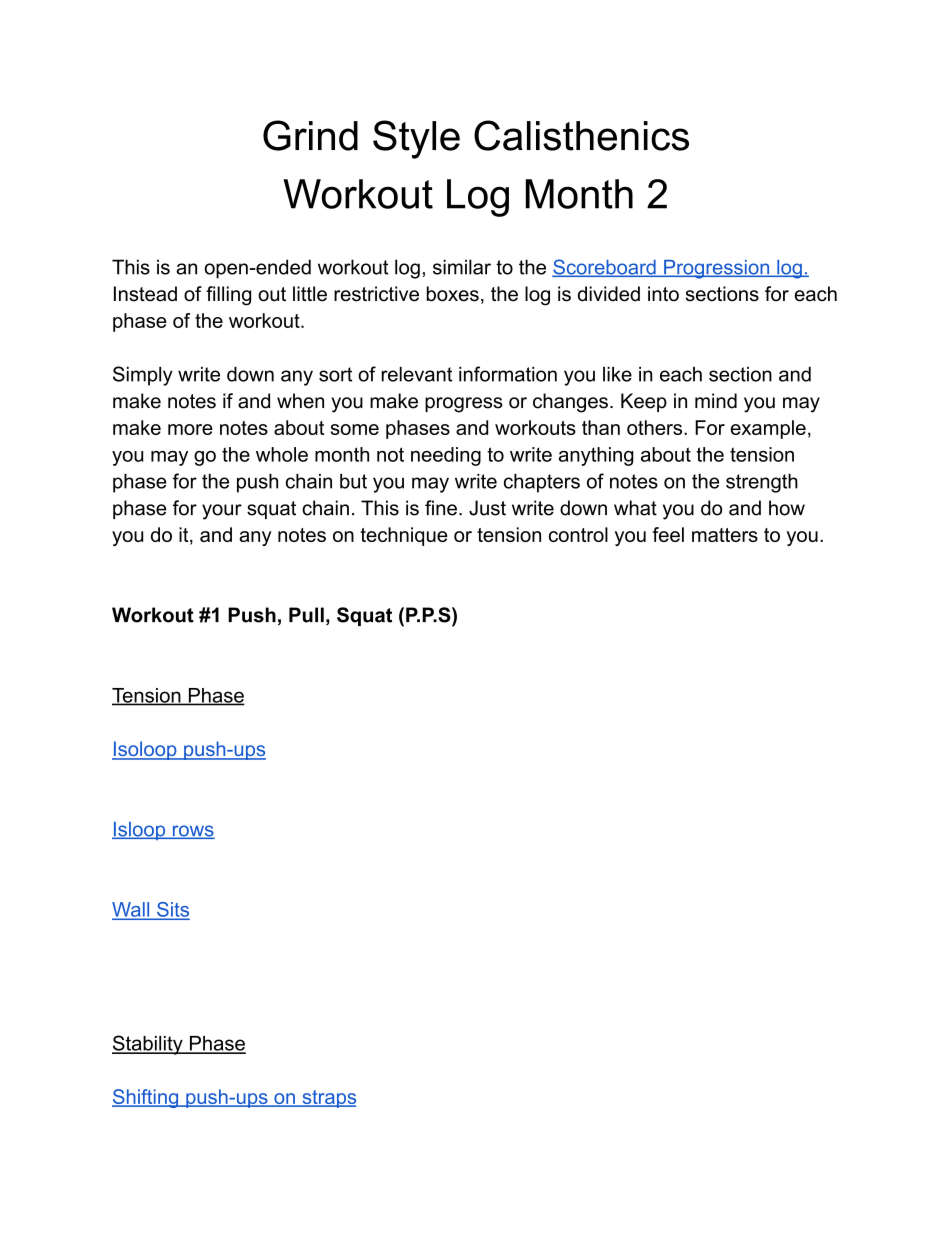  I want to click on Calisthenics, so click(581, 135).
